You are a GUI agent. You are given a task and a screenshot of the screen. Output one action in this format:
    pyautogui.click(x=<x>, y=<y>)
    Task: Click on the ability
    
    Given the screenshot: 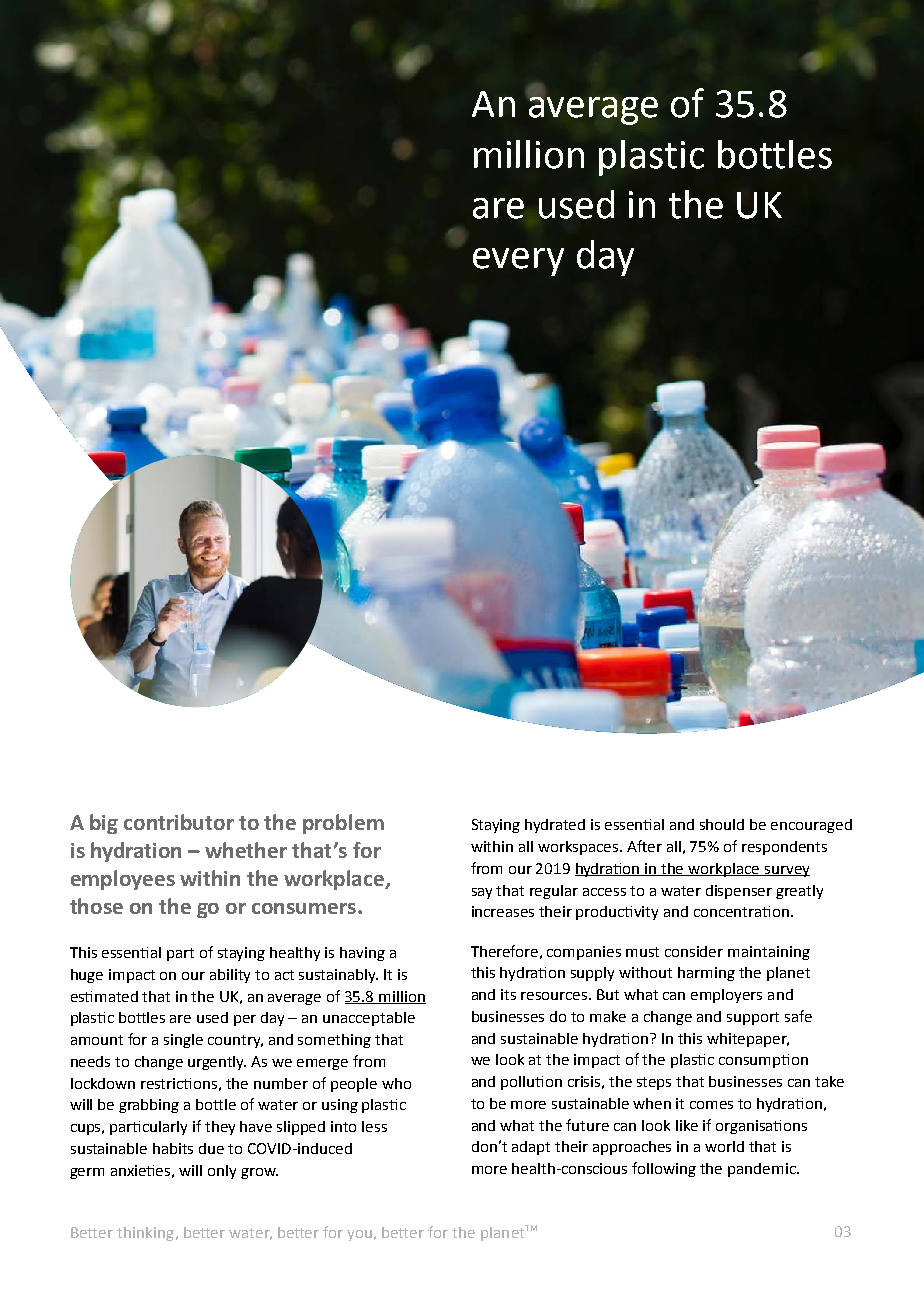 What is the action you would take?
    pyautogui.click(x=230, y=976)
